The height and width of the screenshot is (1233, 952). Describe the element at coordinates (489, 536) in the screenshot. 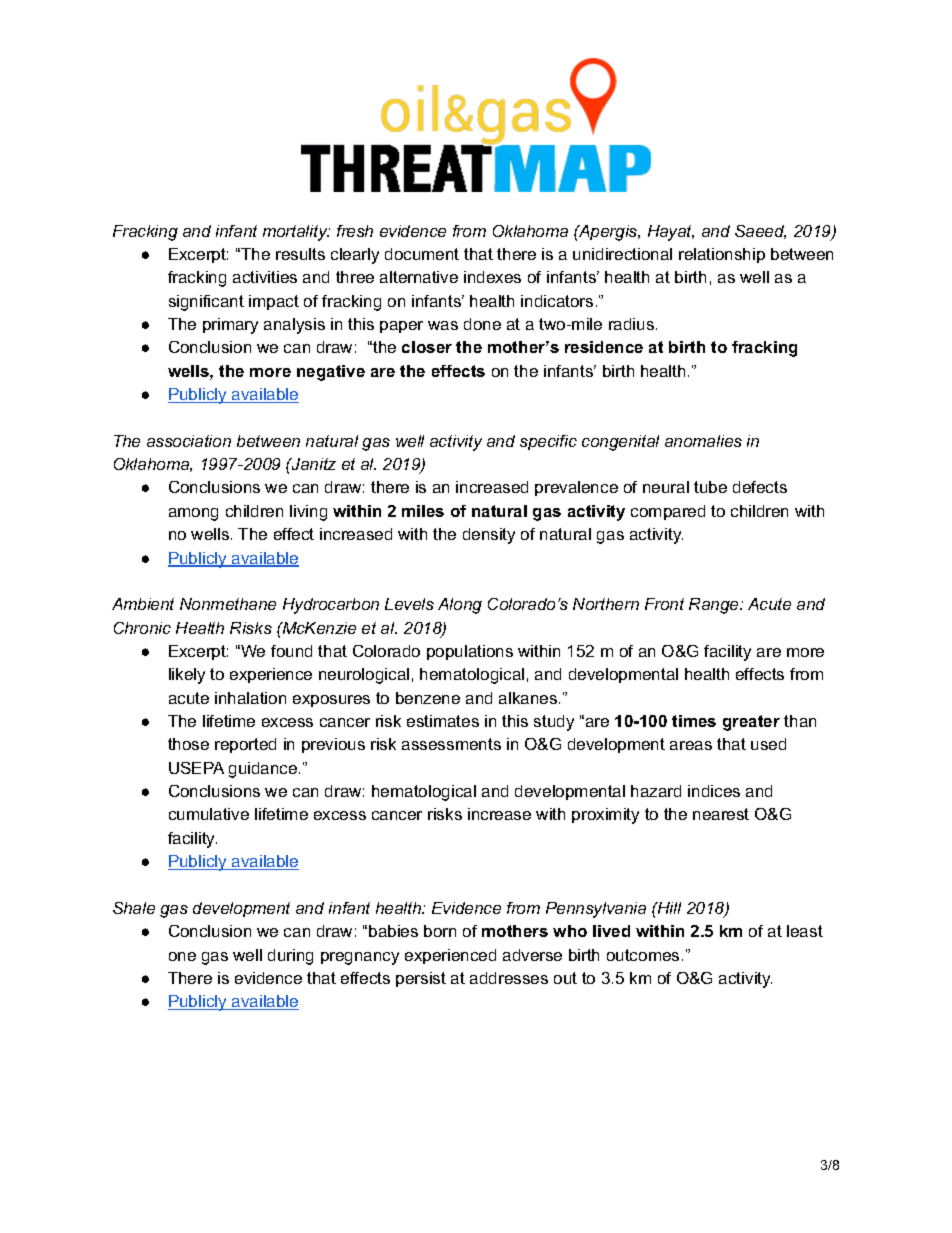

I see `density` at that location.
